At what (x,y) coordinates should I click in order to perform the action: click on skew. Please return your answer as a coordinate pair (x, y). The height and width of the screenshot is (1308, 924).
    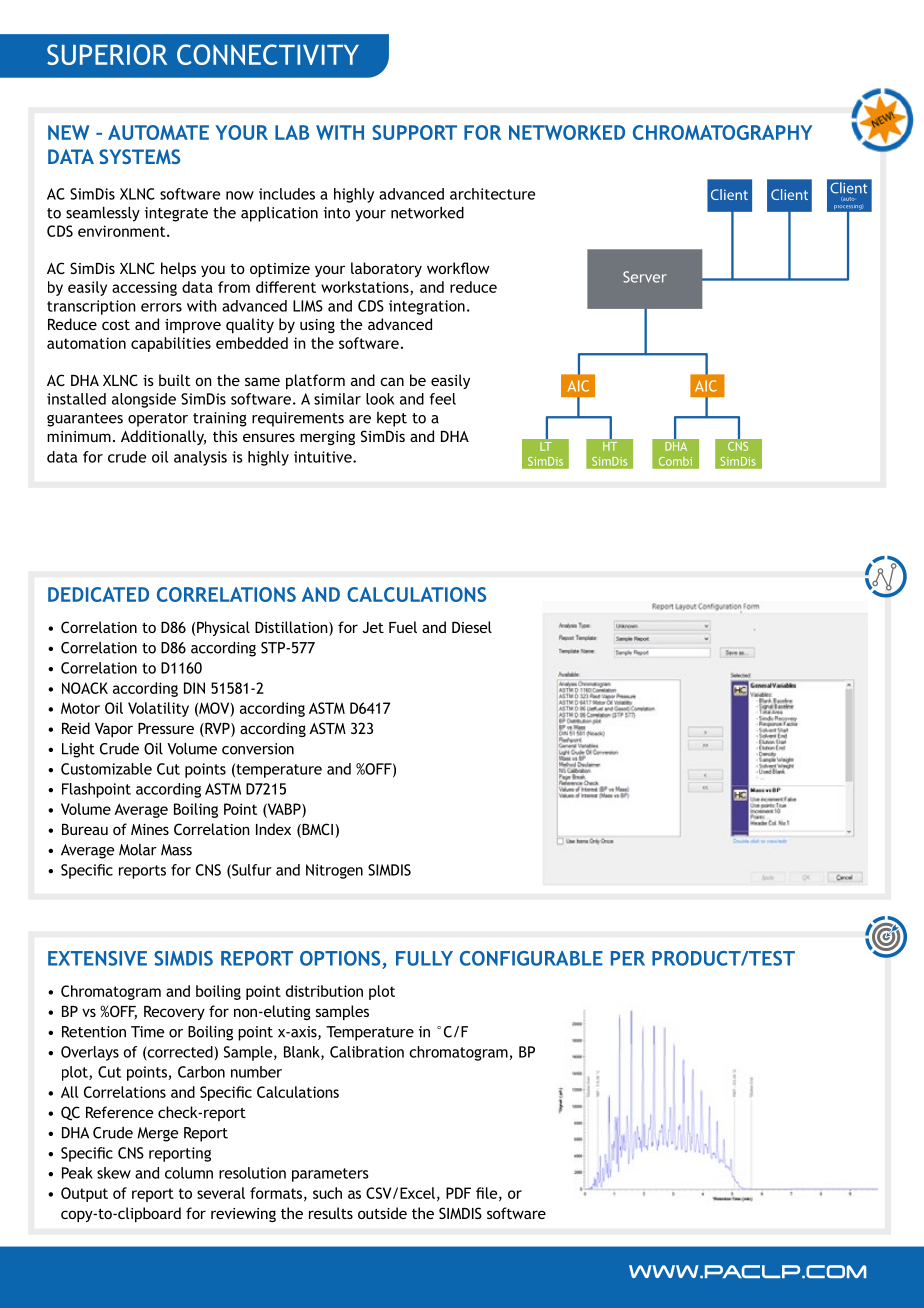
    Looking at the image, I should click on (114, 1173).
